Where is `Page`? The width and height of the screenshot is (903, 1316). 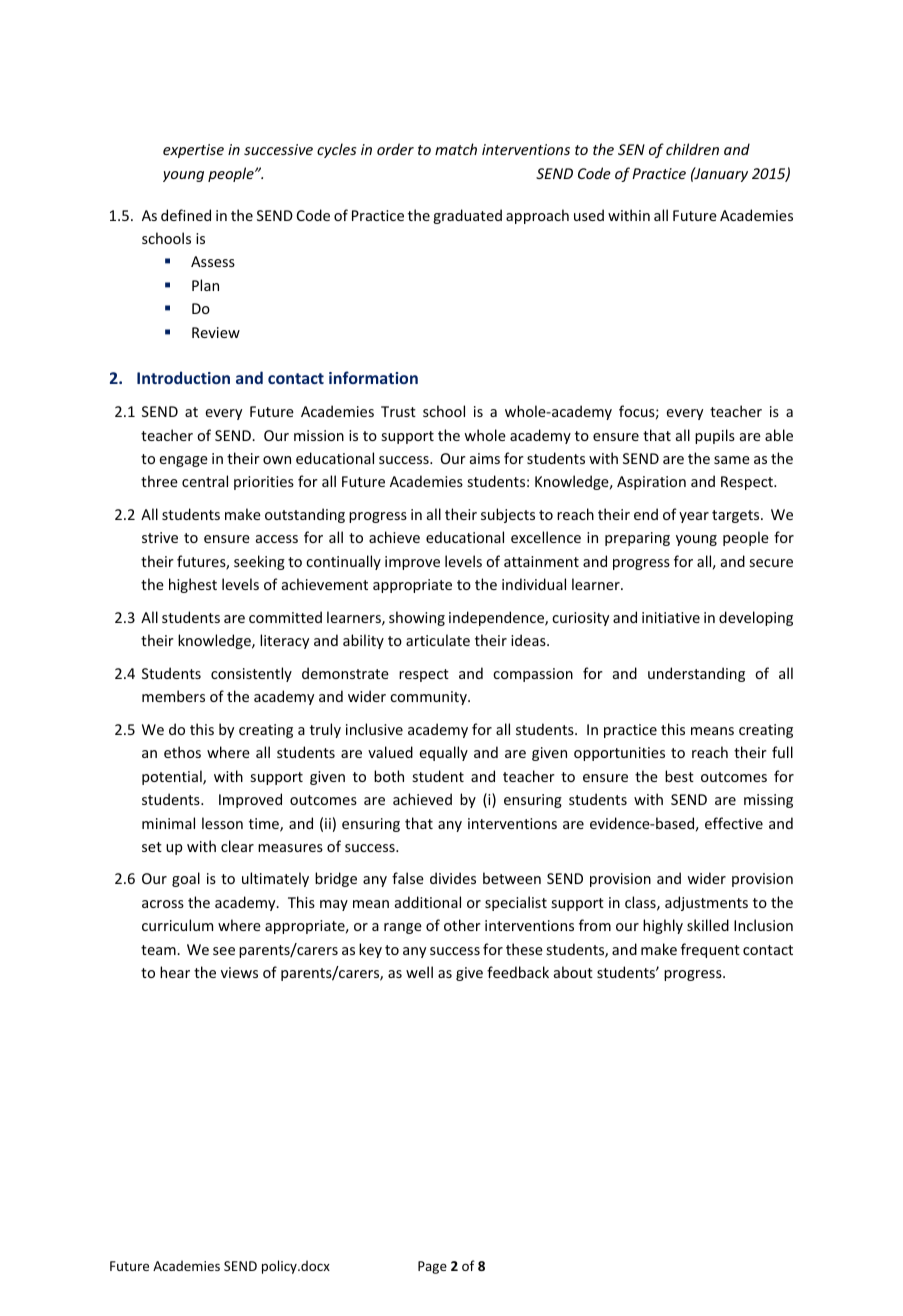 Page is located at coordinates (432, 1267).
